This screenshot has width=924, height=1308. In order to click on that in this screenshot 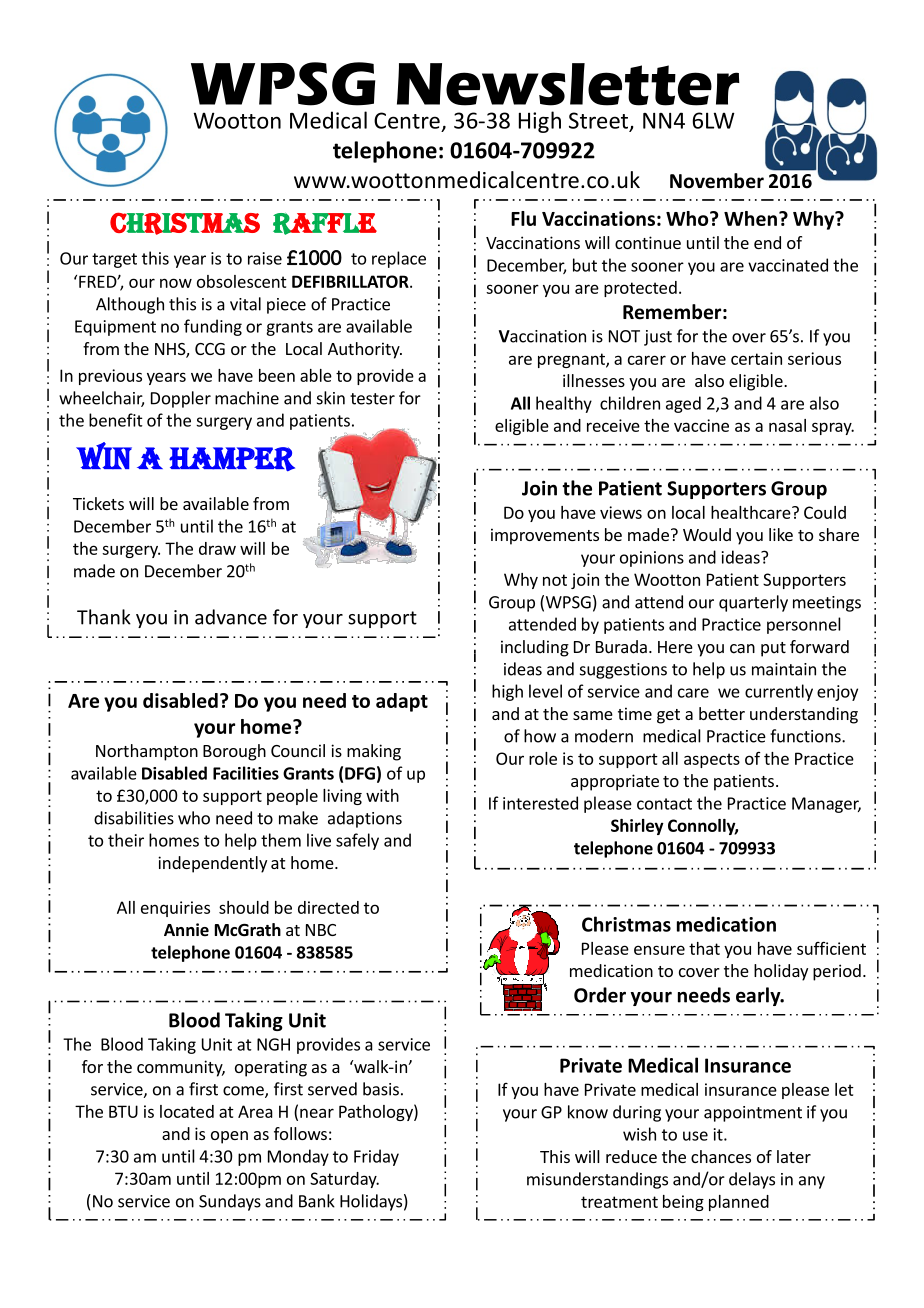, I will do `click(704, 948)`.
